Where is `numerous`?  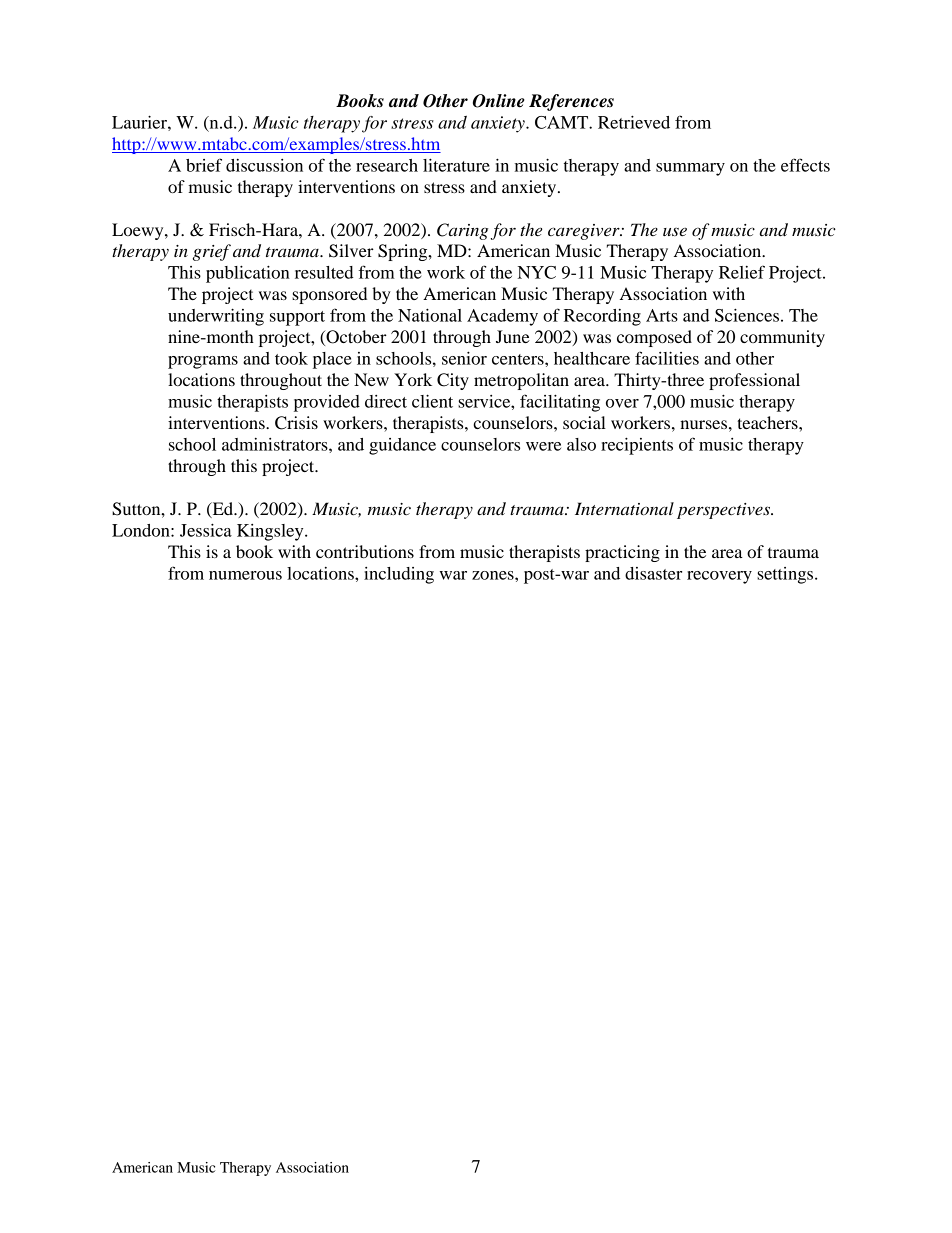 numerous is located at coordinates (245, 575).
